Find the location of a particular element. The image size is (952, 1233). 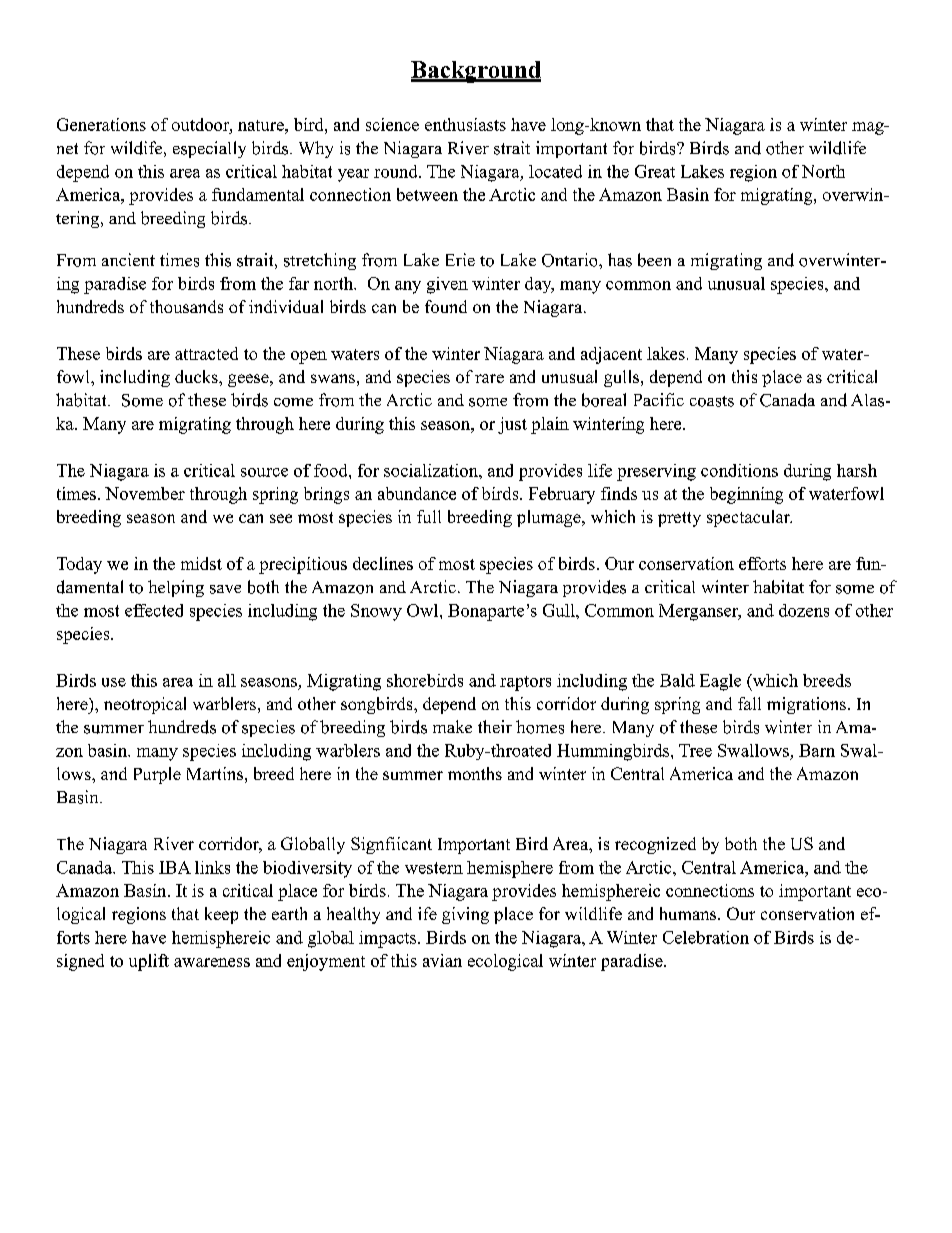

fall is located at coordinates (749, 703).
